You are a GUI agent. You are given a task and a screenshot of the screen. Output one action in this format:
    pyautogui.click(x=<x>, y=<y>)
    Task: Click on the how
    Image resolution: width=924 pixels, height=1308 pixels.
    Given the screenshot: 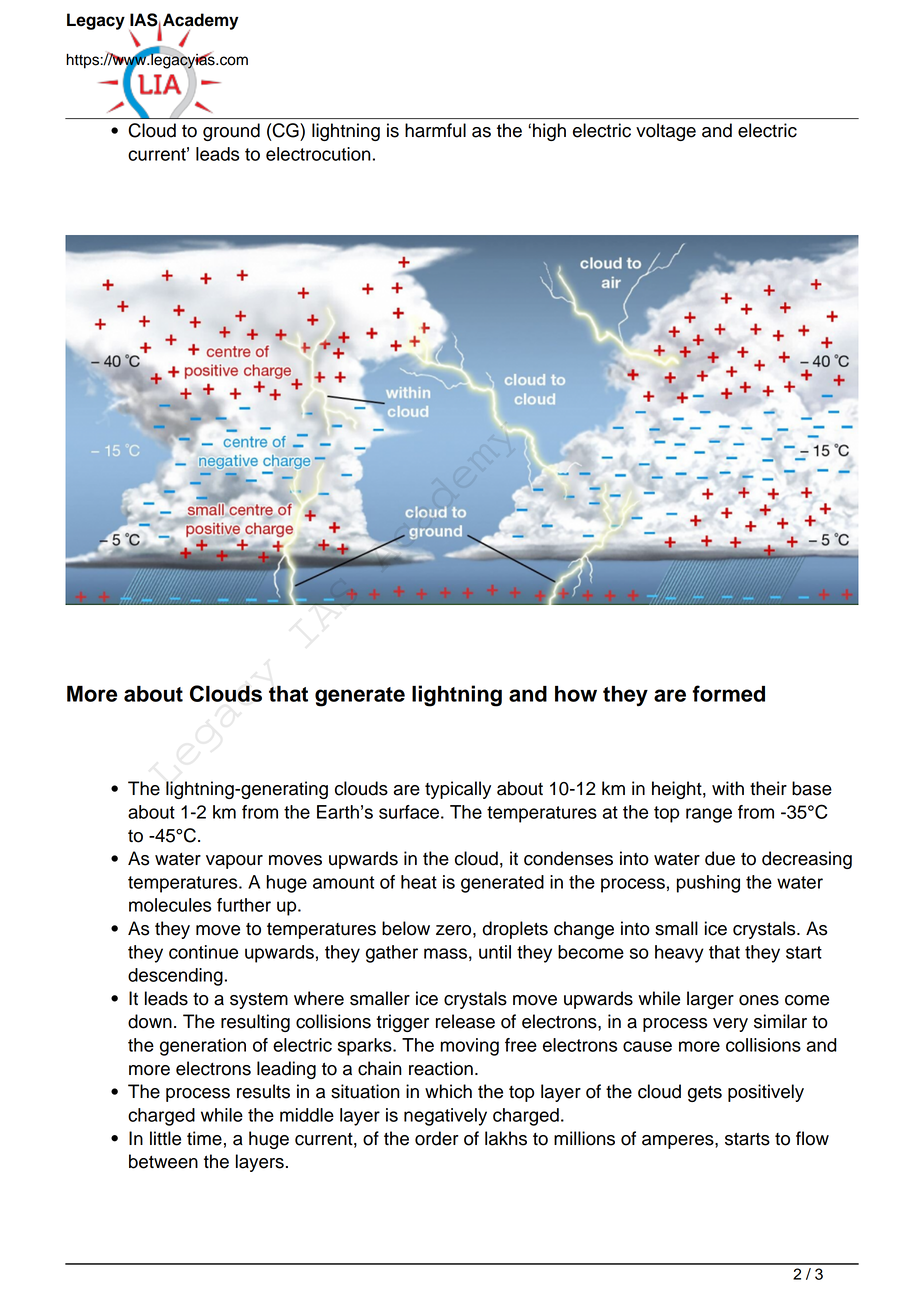 What is the action you would take?
    pyautogui.click(x=576, y=694)
